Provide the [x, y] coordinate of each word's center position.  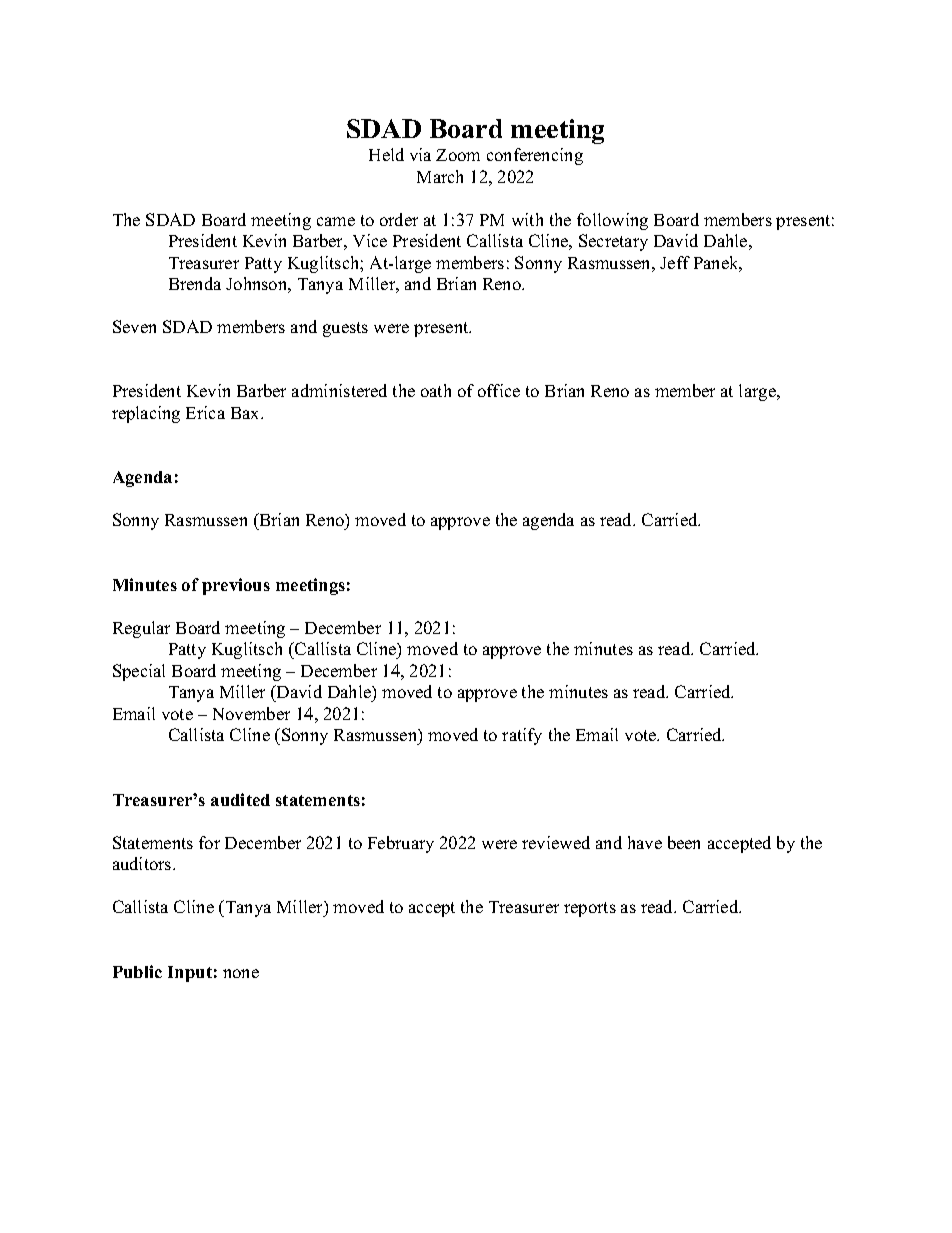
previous [236, 586]
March [440, 176]
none [241, 973]
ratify [522, 736]
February [401, 844]
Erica [205, 412]
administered [339, 390]
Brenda [195, 283]
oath [436, 390]
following [612, 221]
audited [240, 799]
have [645, 842]
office [499, 390]
